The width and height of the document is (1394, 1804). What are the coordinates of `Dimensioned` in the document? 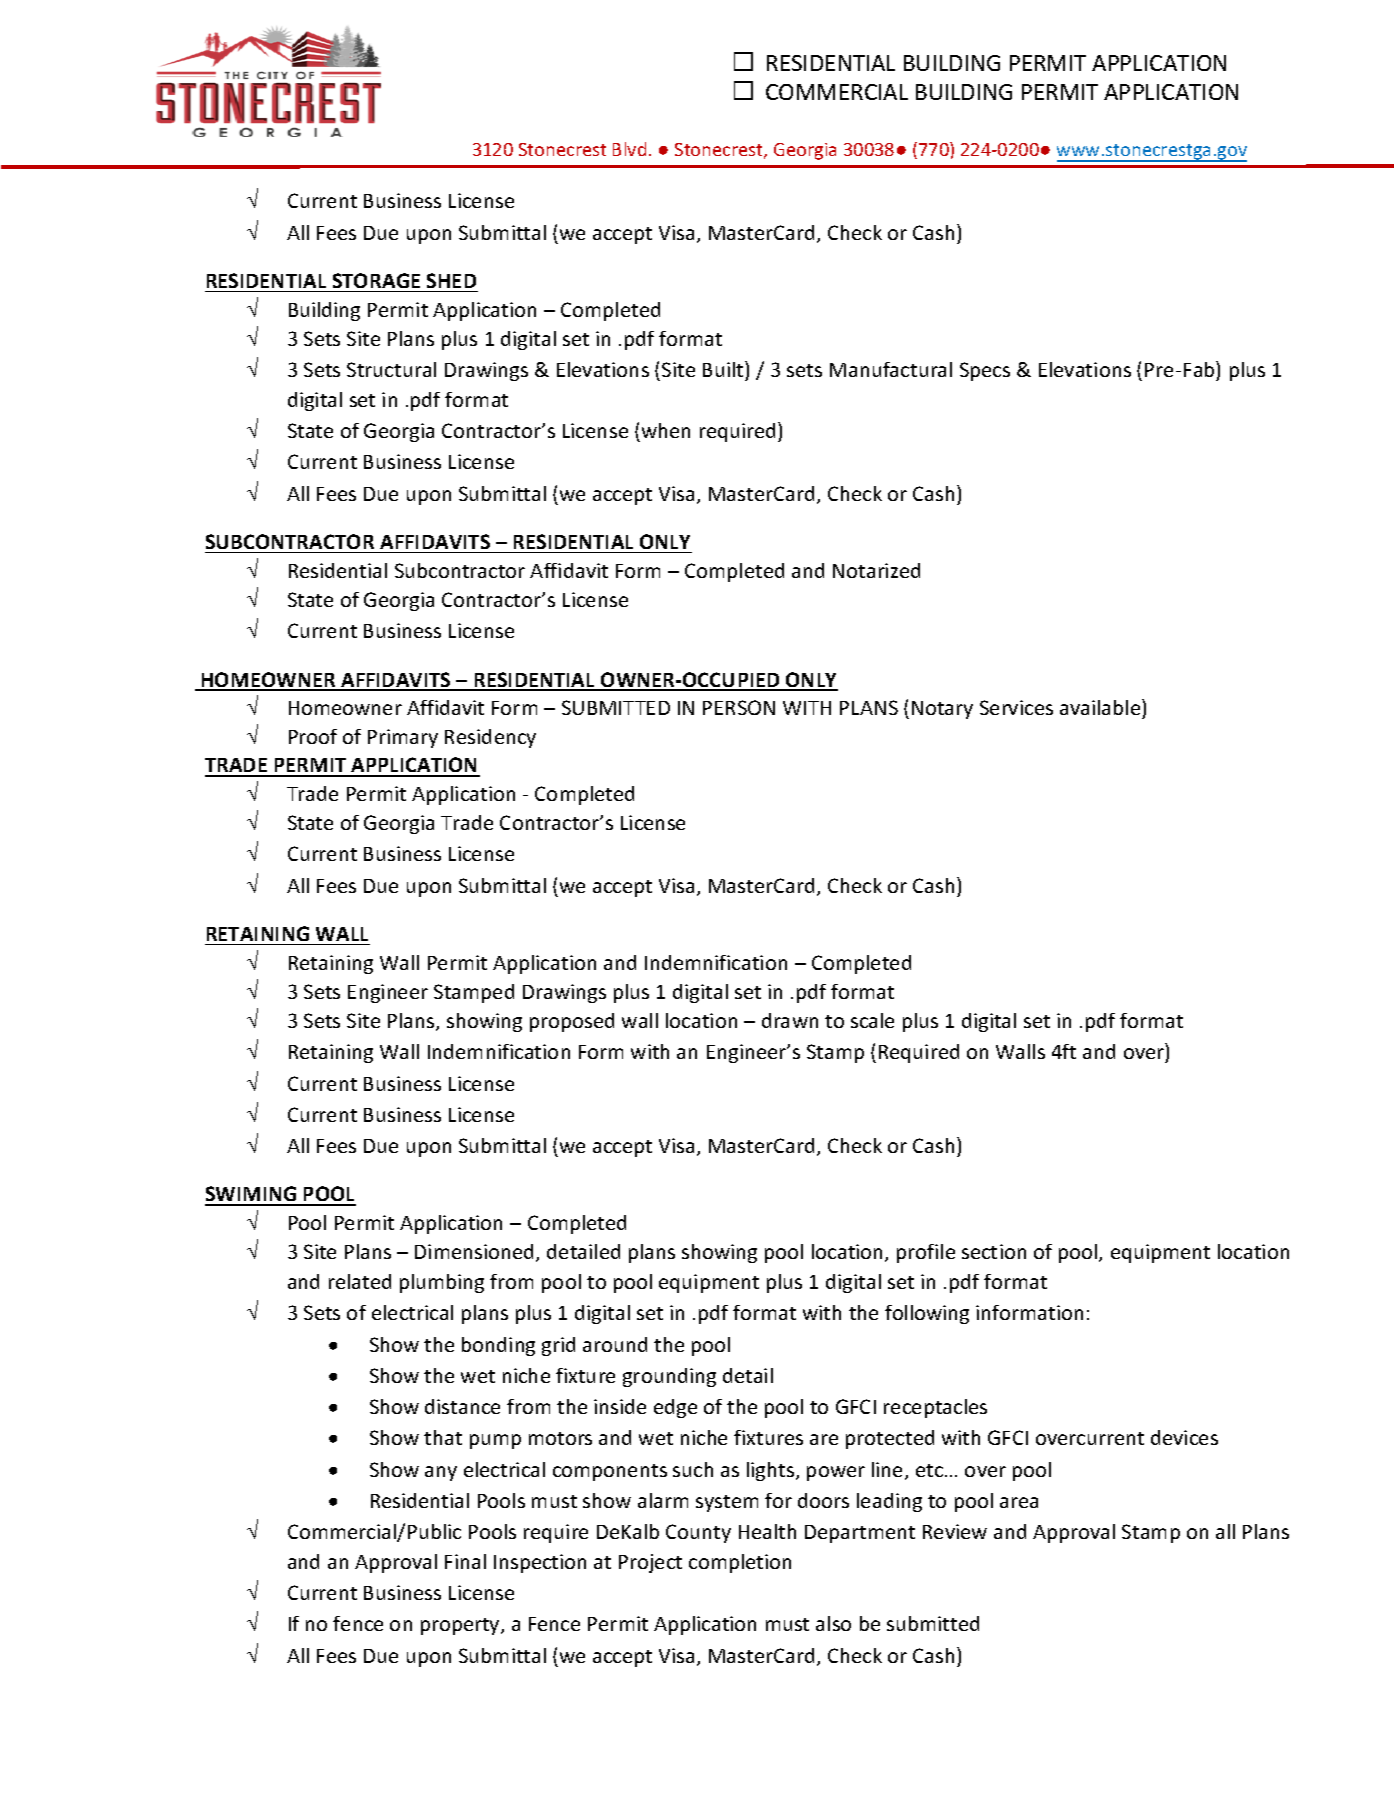 It's located at (476, 1253).
